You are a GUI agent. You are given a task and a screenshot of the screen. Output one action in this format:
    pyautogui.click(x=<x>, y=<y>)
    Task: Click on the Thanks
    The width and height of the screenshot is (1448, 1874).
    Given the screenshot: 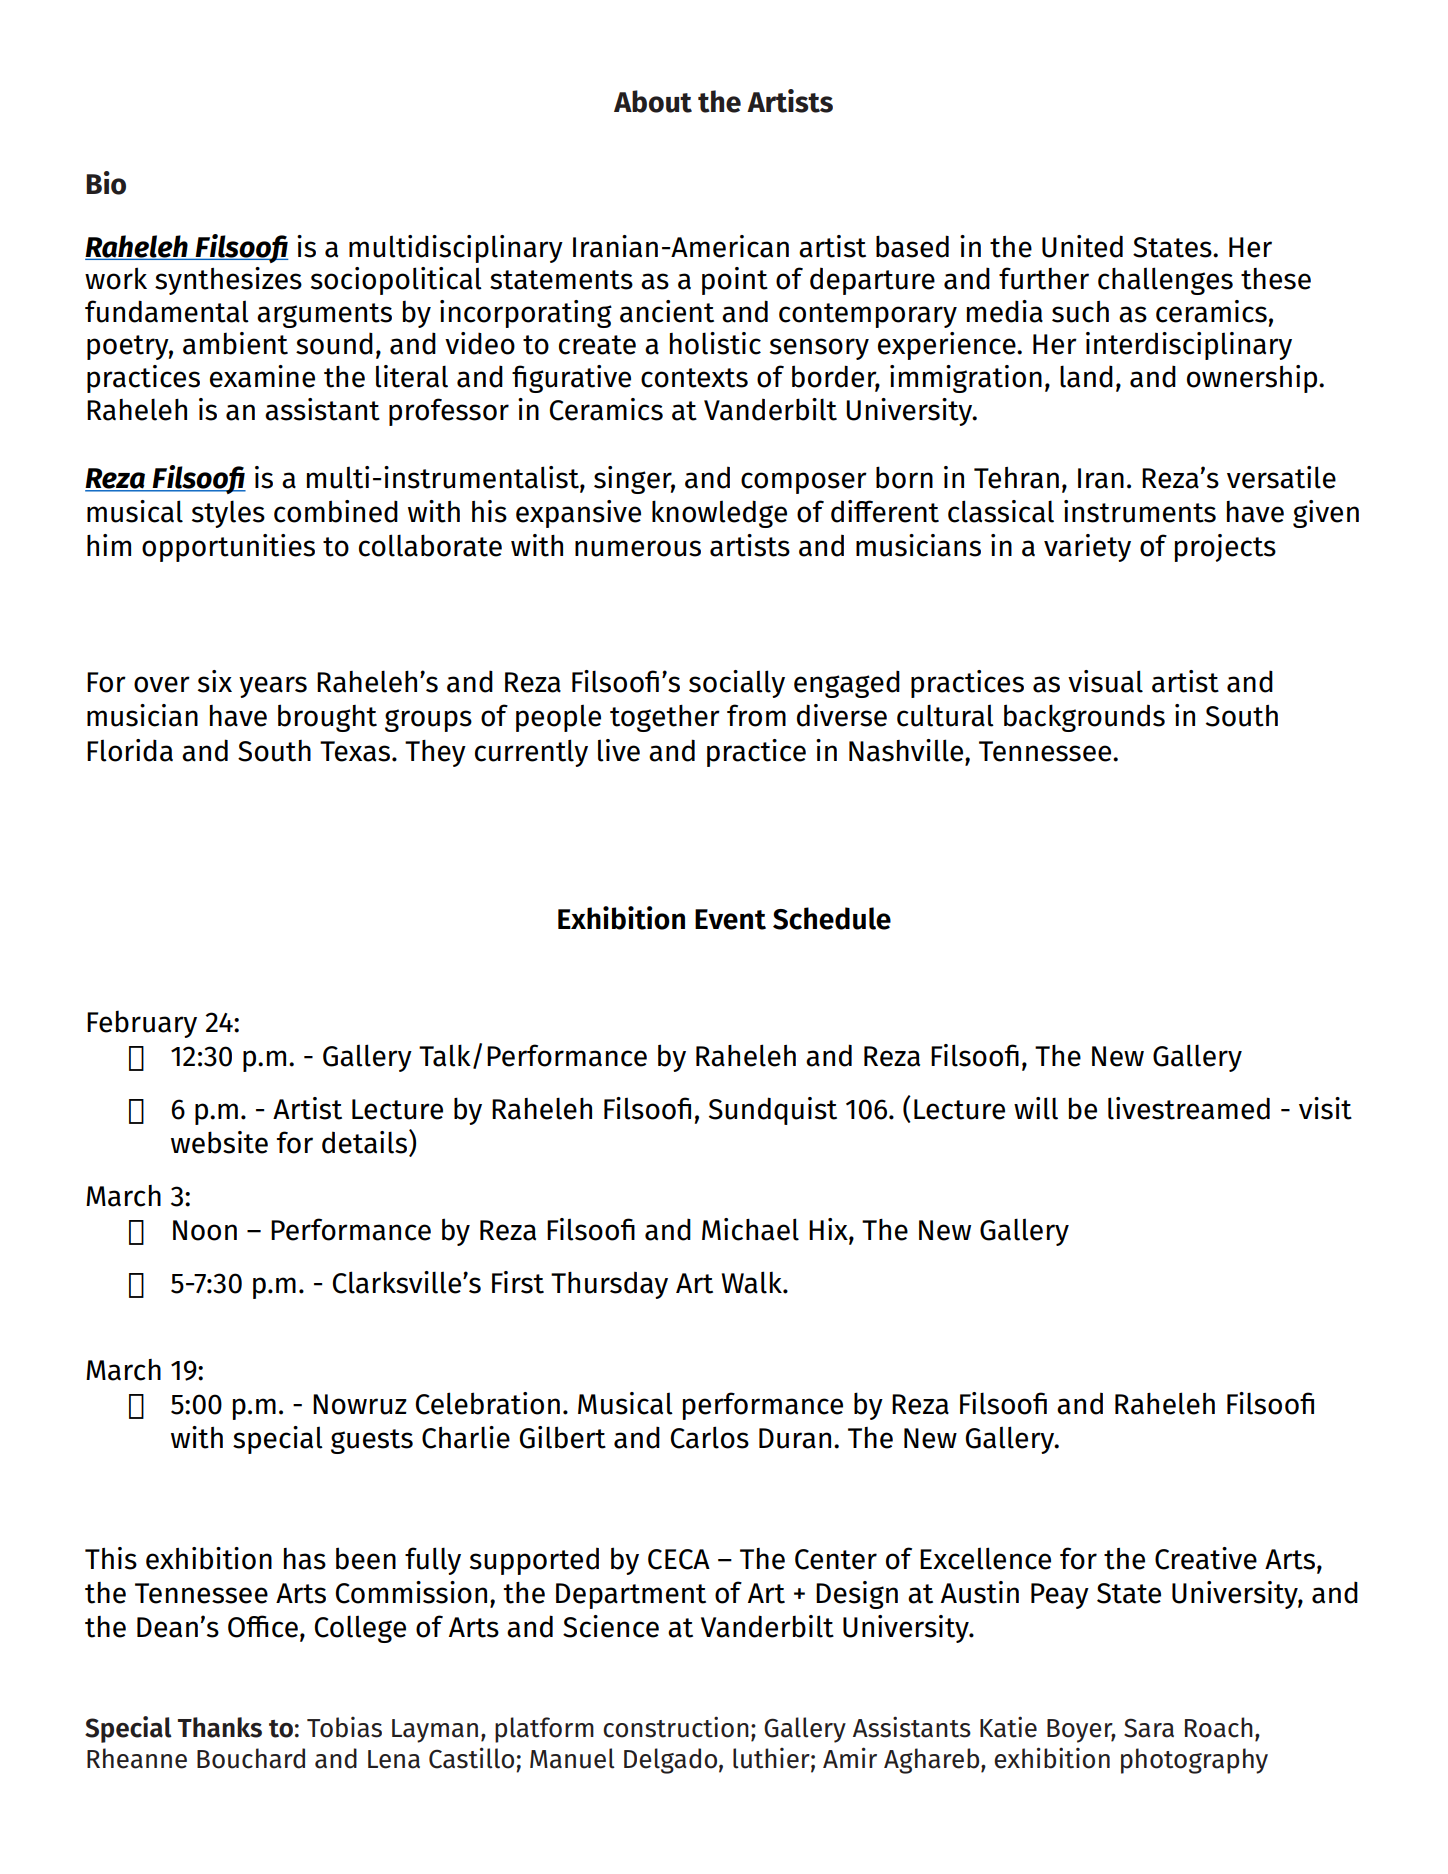 What is the action you would take?
    pyautogui.click(x=220, y=1727)
